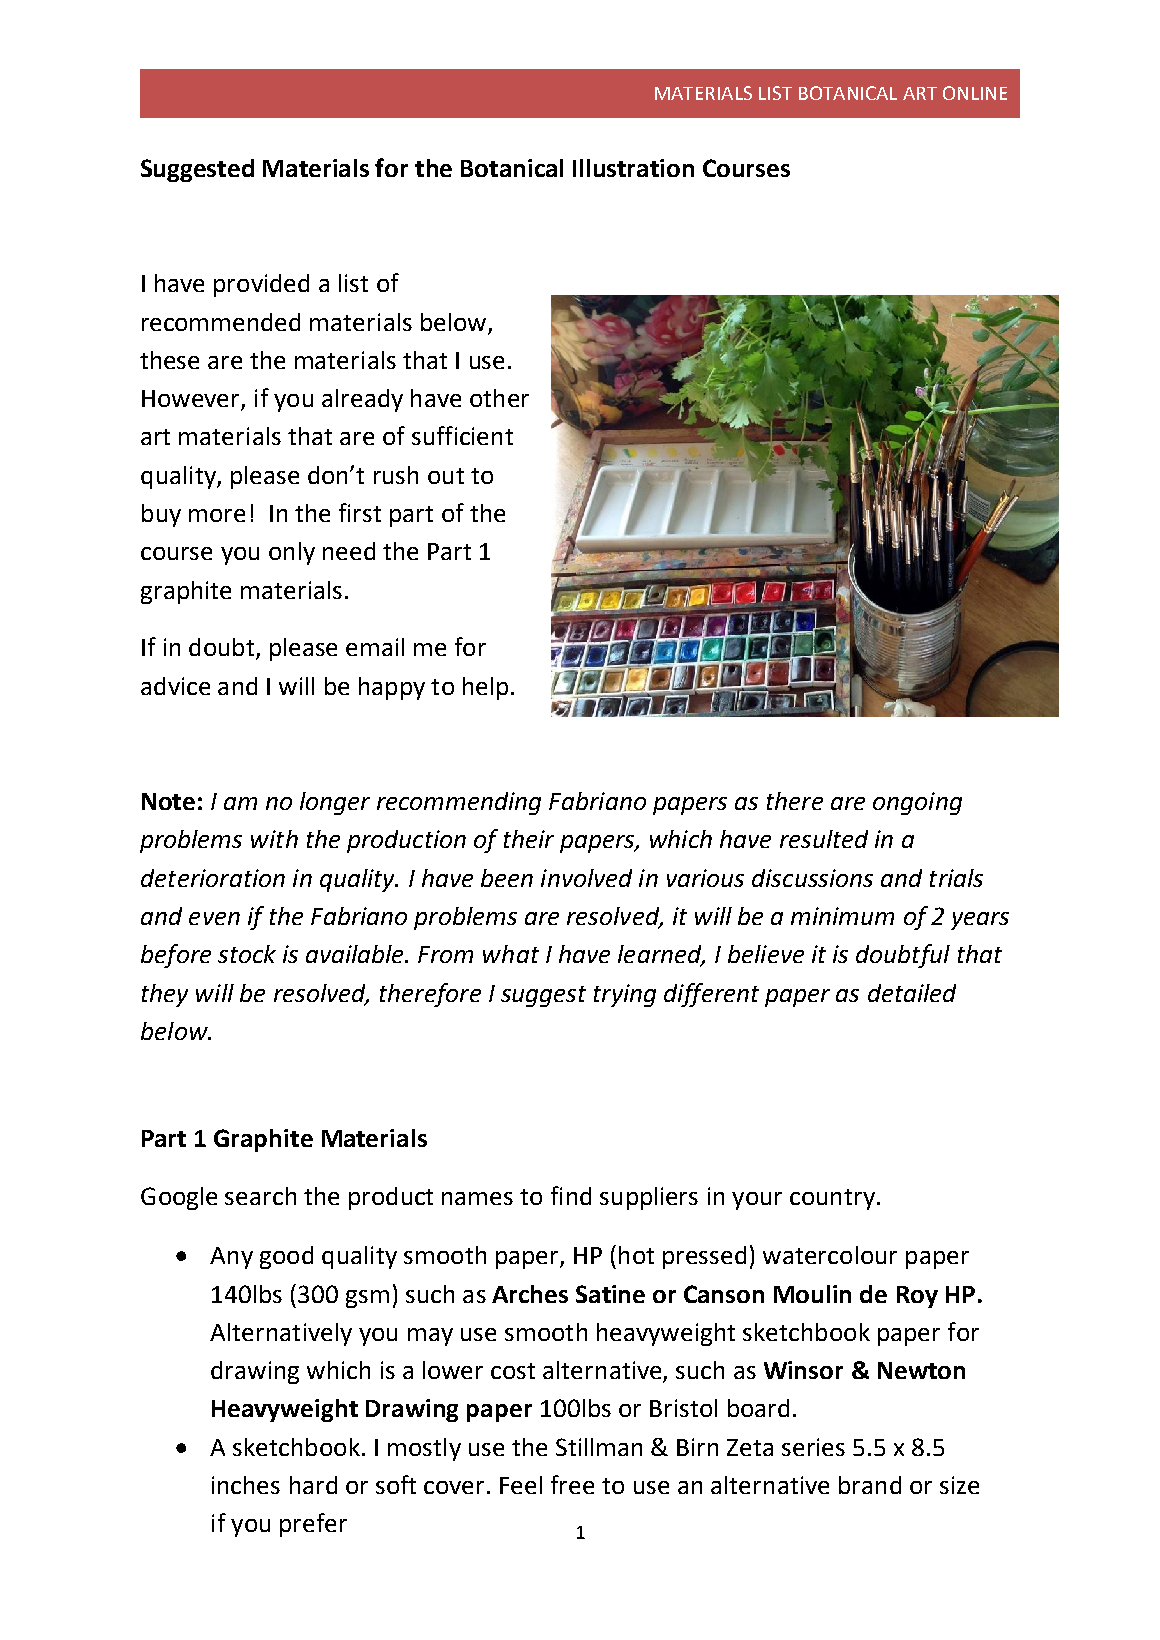 This screenshot has width=1160, height=1640. Describe the element at coordinates (292, 553) in the screenshot. I see `only` at that location.
